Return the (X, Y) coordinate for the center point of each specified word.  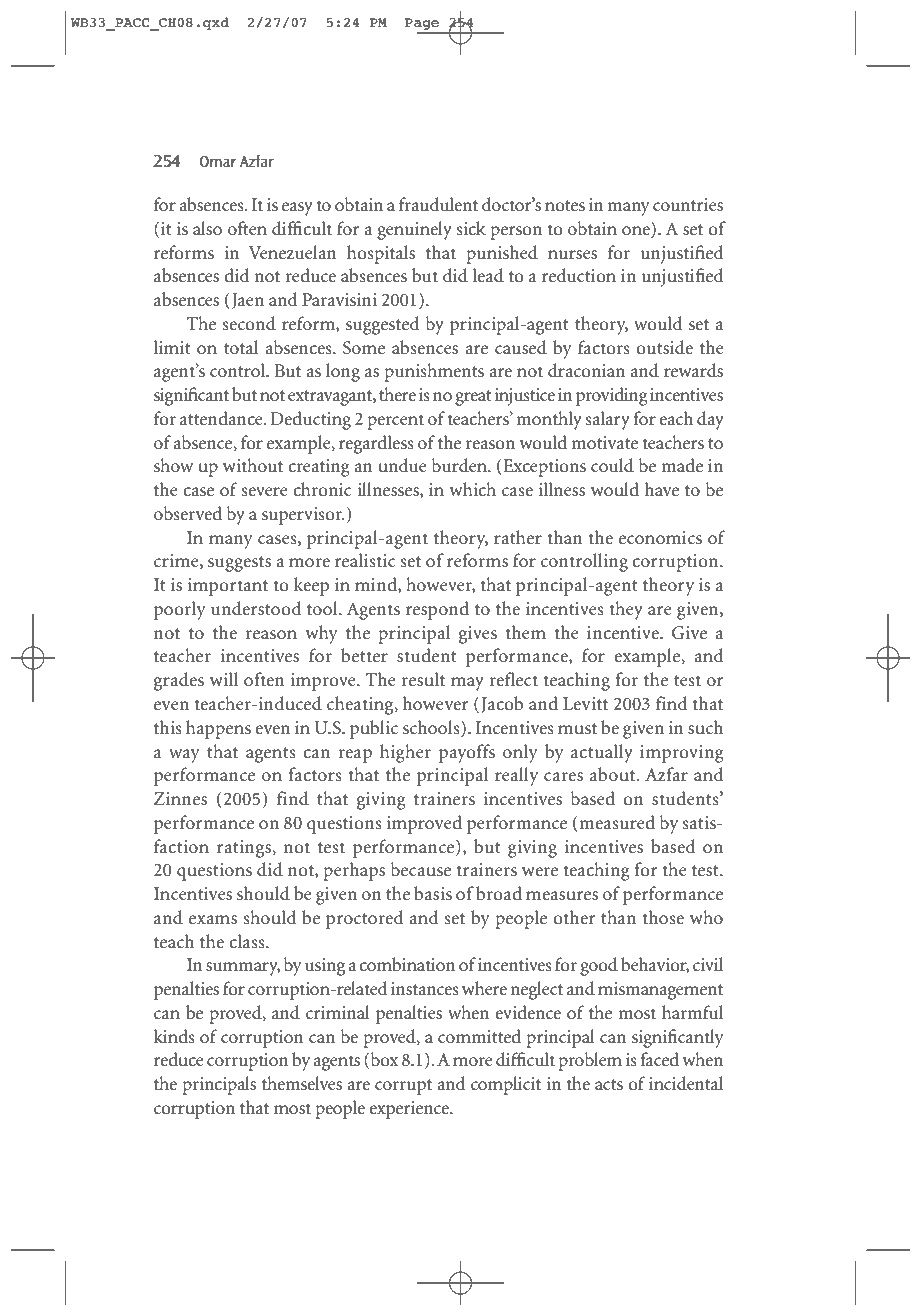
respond (437, 610)
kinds (174, 1036)
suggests (239, 564)
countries (688, 204)
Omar (218, 161)
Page (423, 25)
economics (660, 538)
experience (410, 1110)
